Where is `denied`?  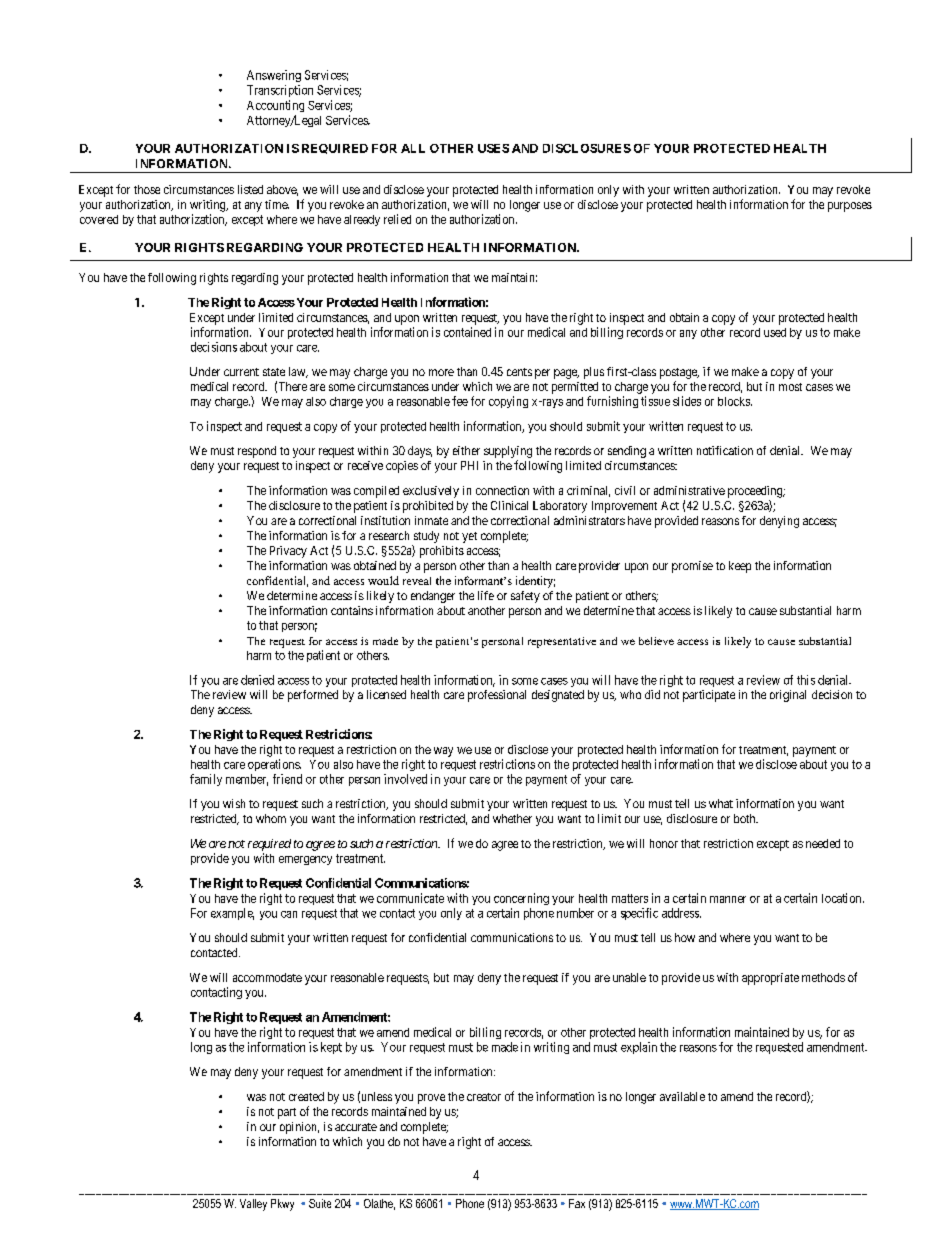
denied is located at coordinates (257, 680).
